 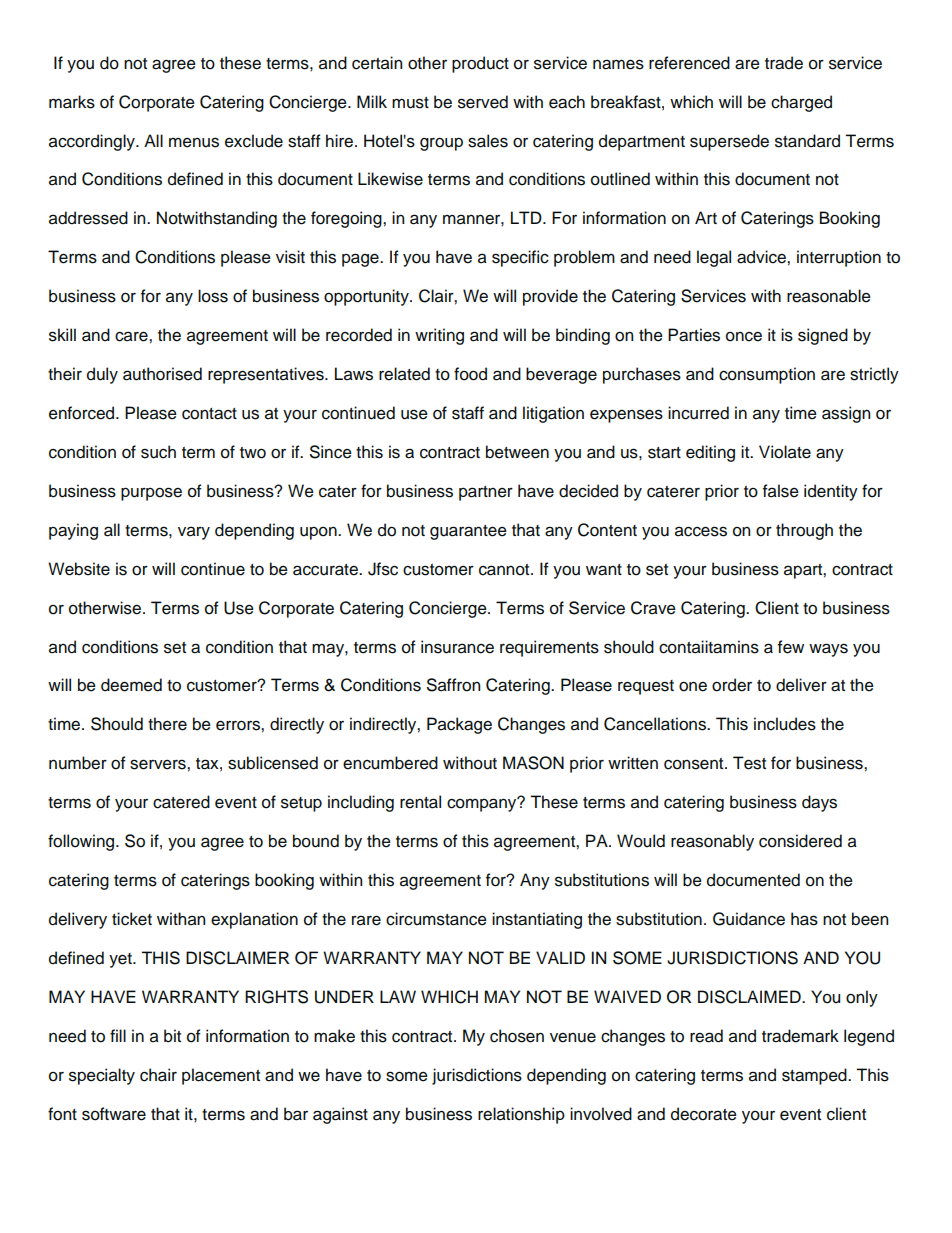 I want to click on served, so click(x=483, y=102).
